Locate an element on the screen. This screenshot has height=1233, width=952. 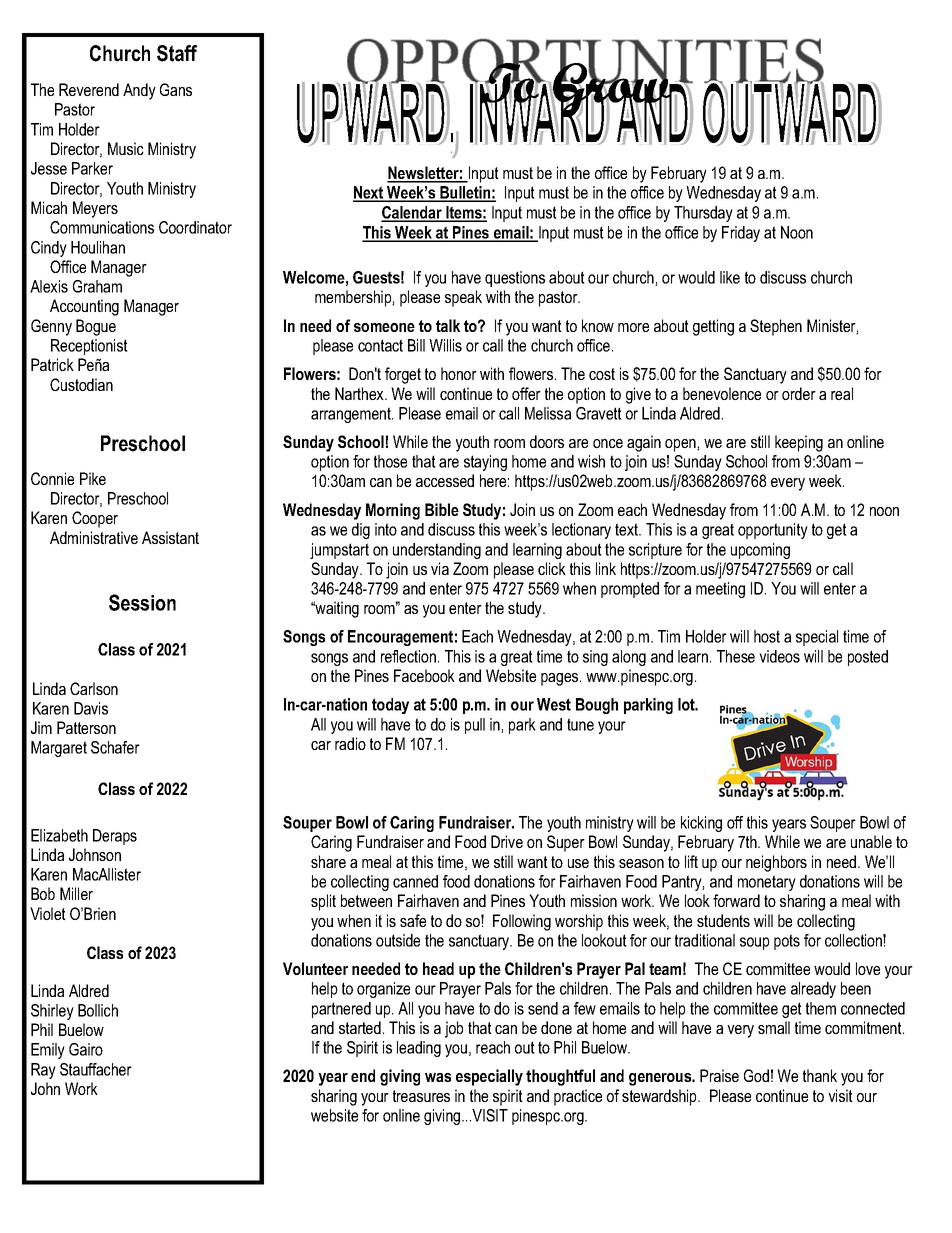
accessed is located at coordinates (445, 480).
